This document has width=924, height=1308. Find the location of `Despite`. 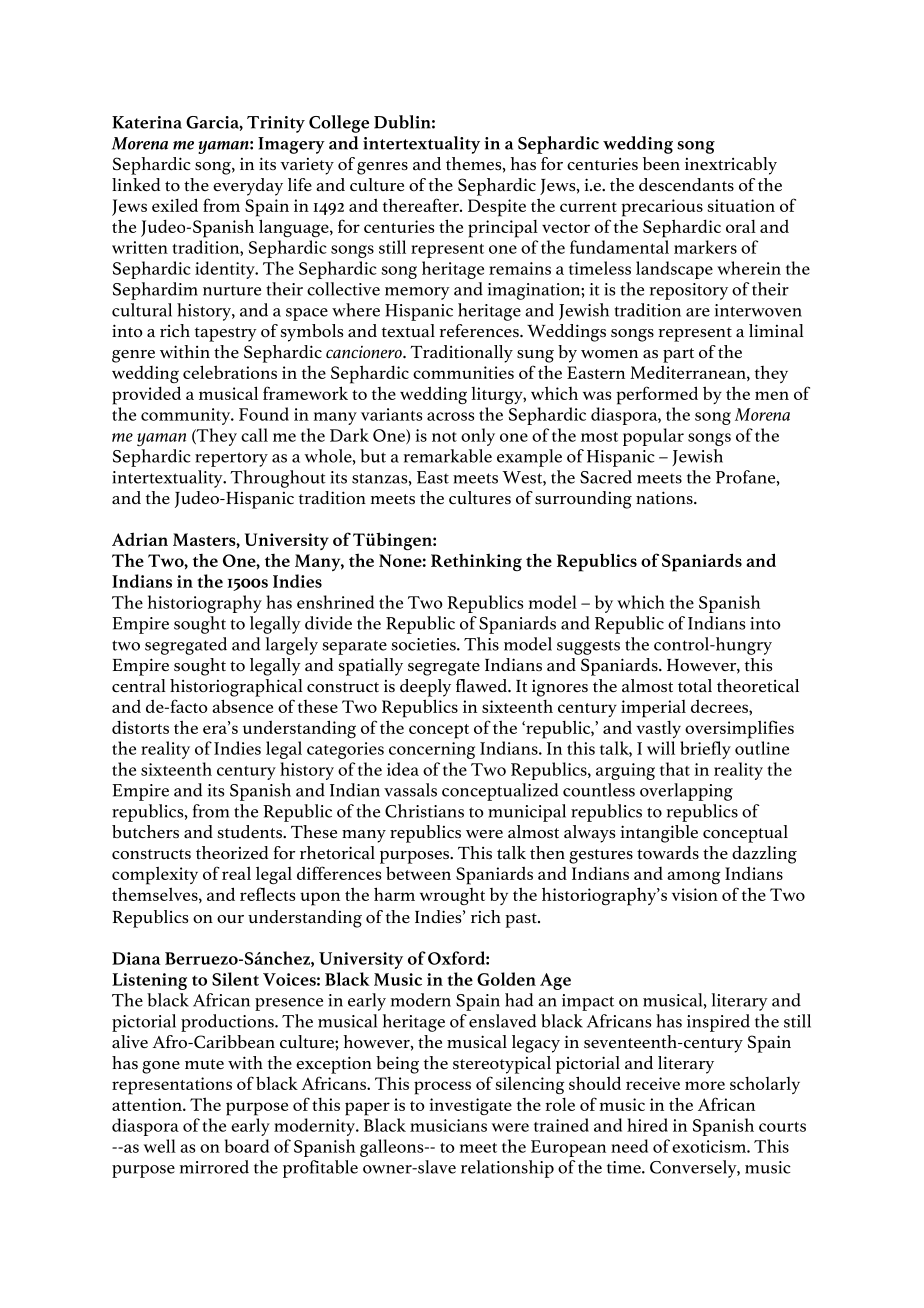

Despite is located at coordinates (497, 208).
